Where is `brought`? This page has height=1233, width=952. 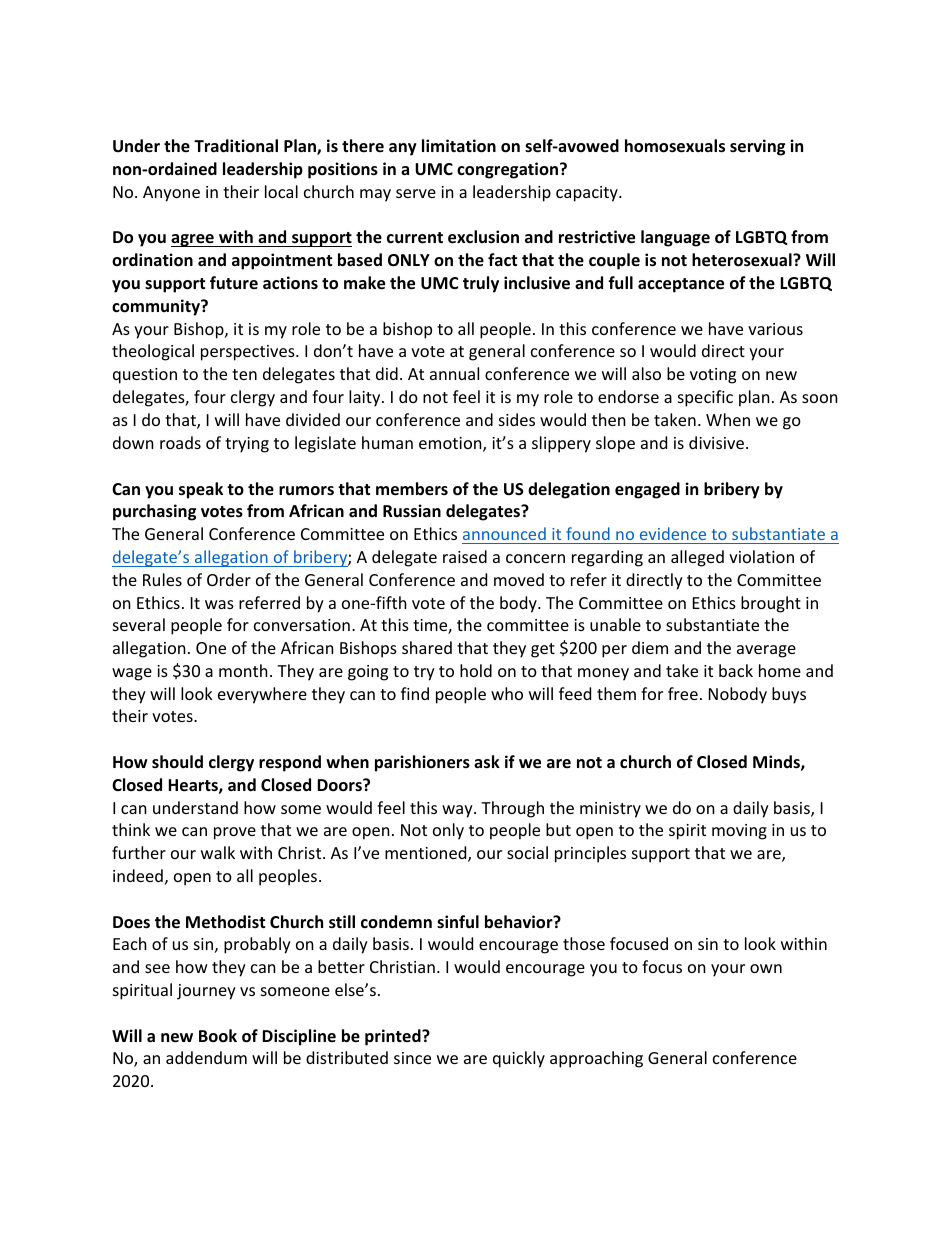
brought is located at coordinates (771, 604).
